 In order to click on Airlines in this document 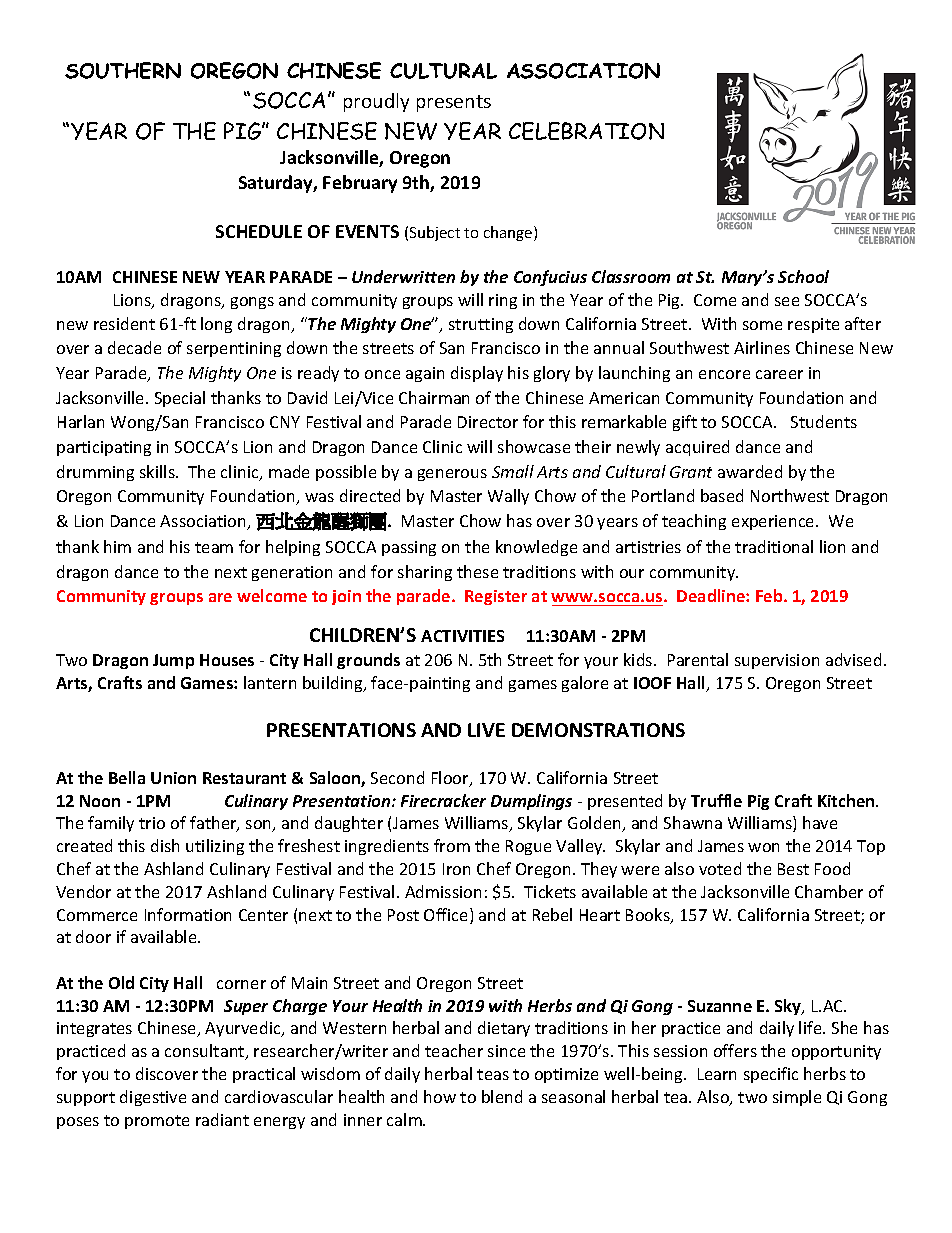, I will do `click(762, 347)`.
